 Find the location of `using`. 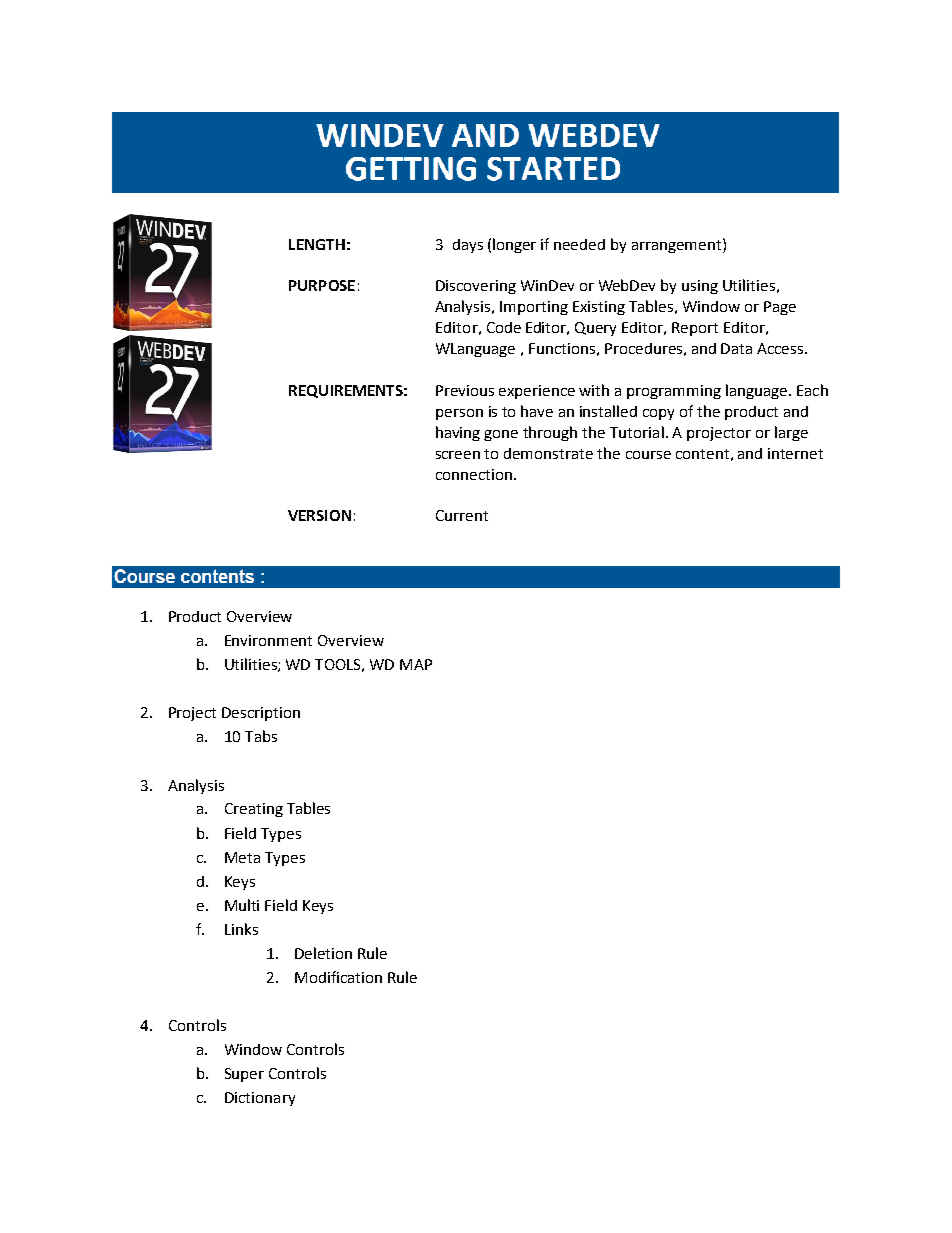

using is located at coordinates (700, 287).
